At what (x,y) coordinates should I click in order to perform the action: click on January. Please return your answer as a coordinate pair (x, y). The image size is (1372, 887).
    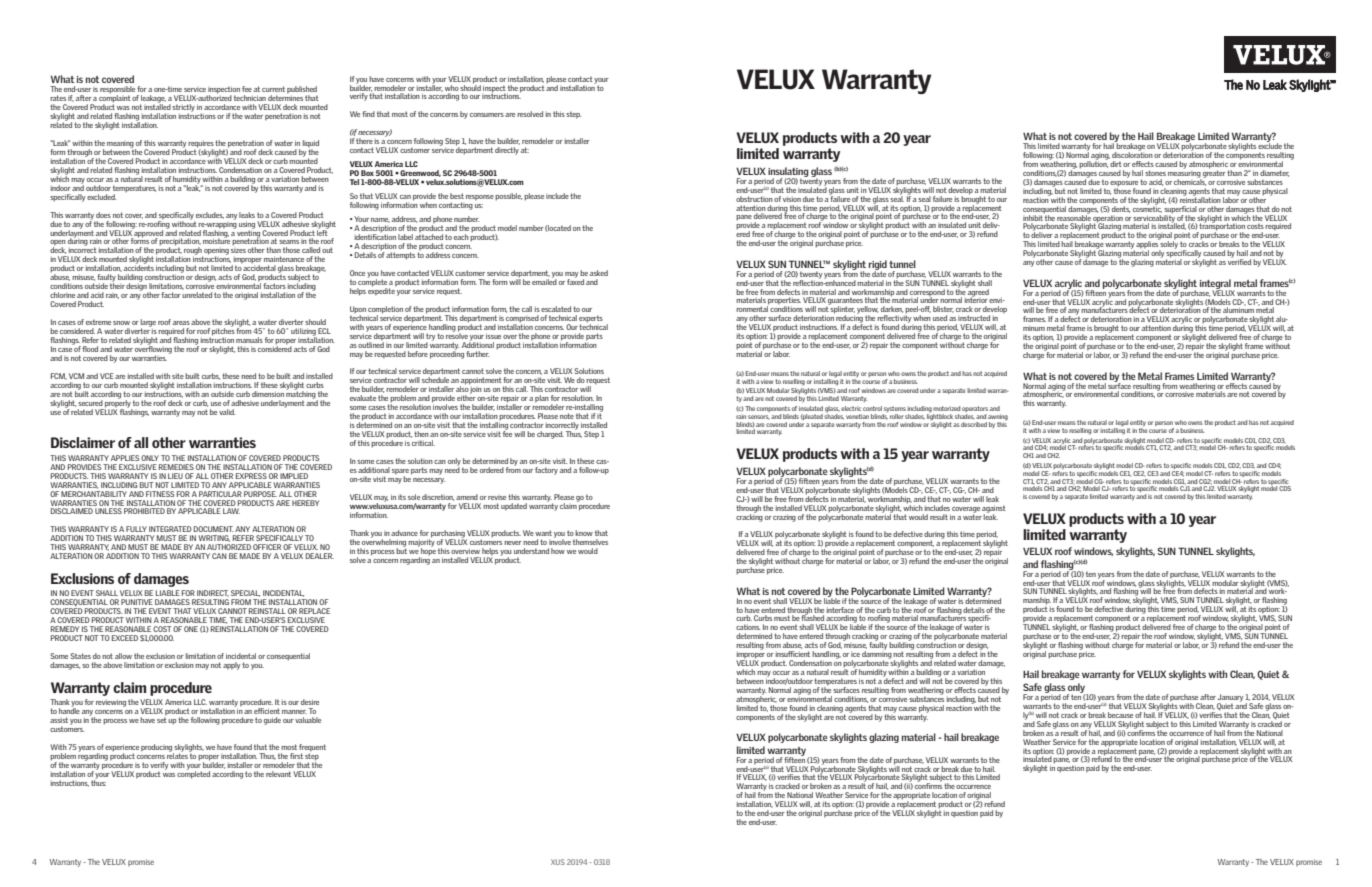
    Looking at the image, I should click on (1230, 699).
